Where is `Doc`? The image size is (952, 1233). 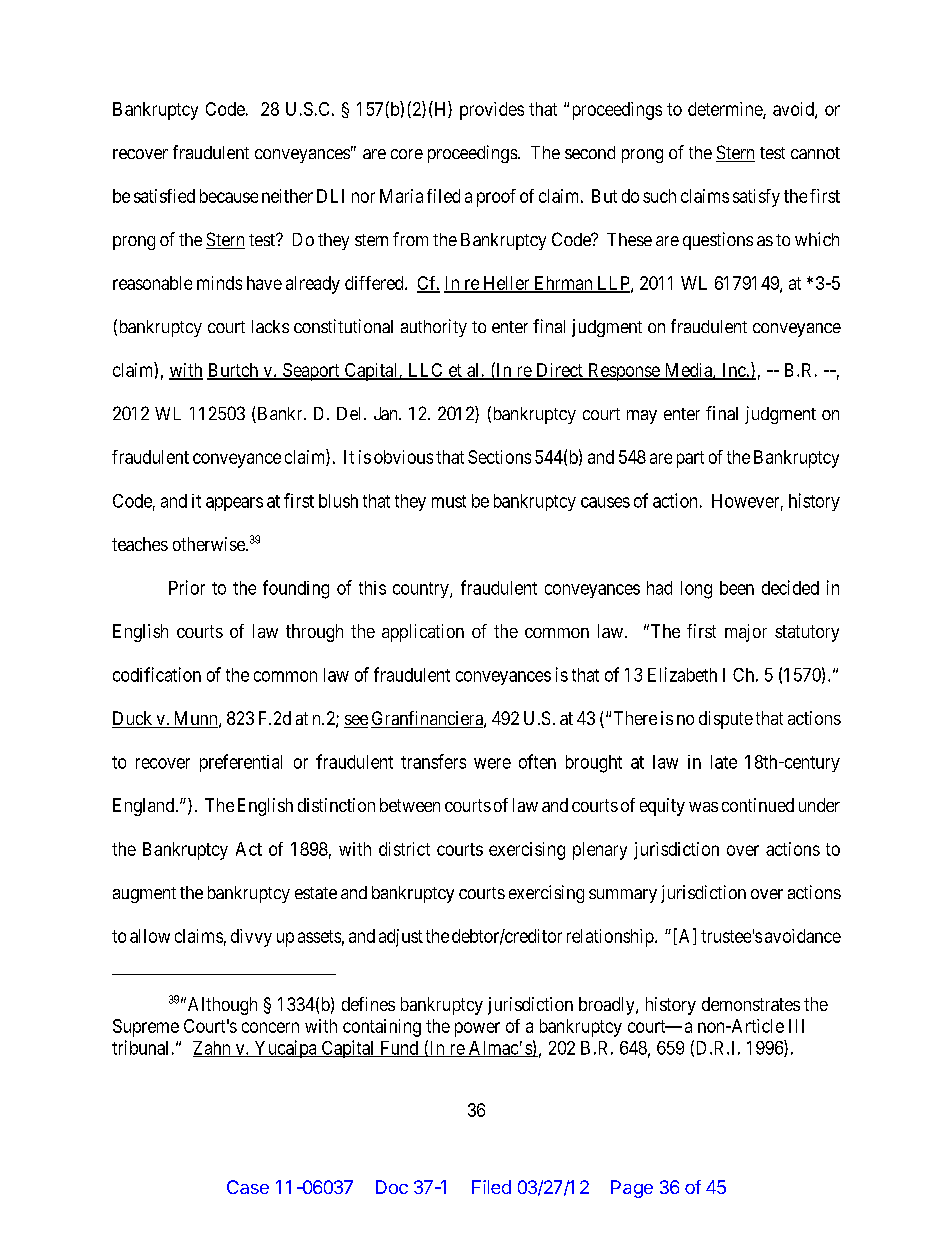 Doc is located at coordinates (392, 1187).
